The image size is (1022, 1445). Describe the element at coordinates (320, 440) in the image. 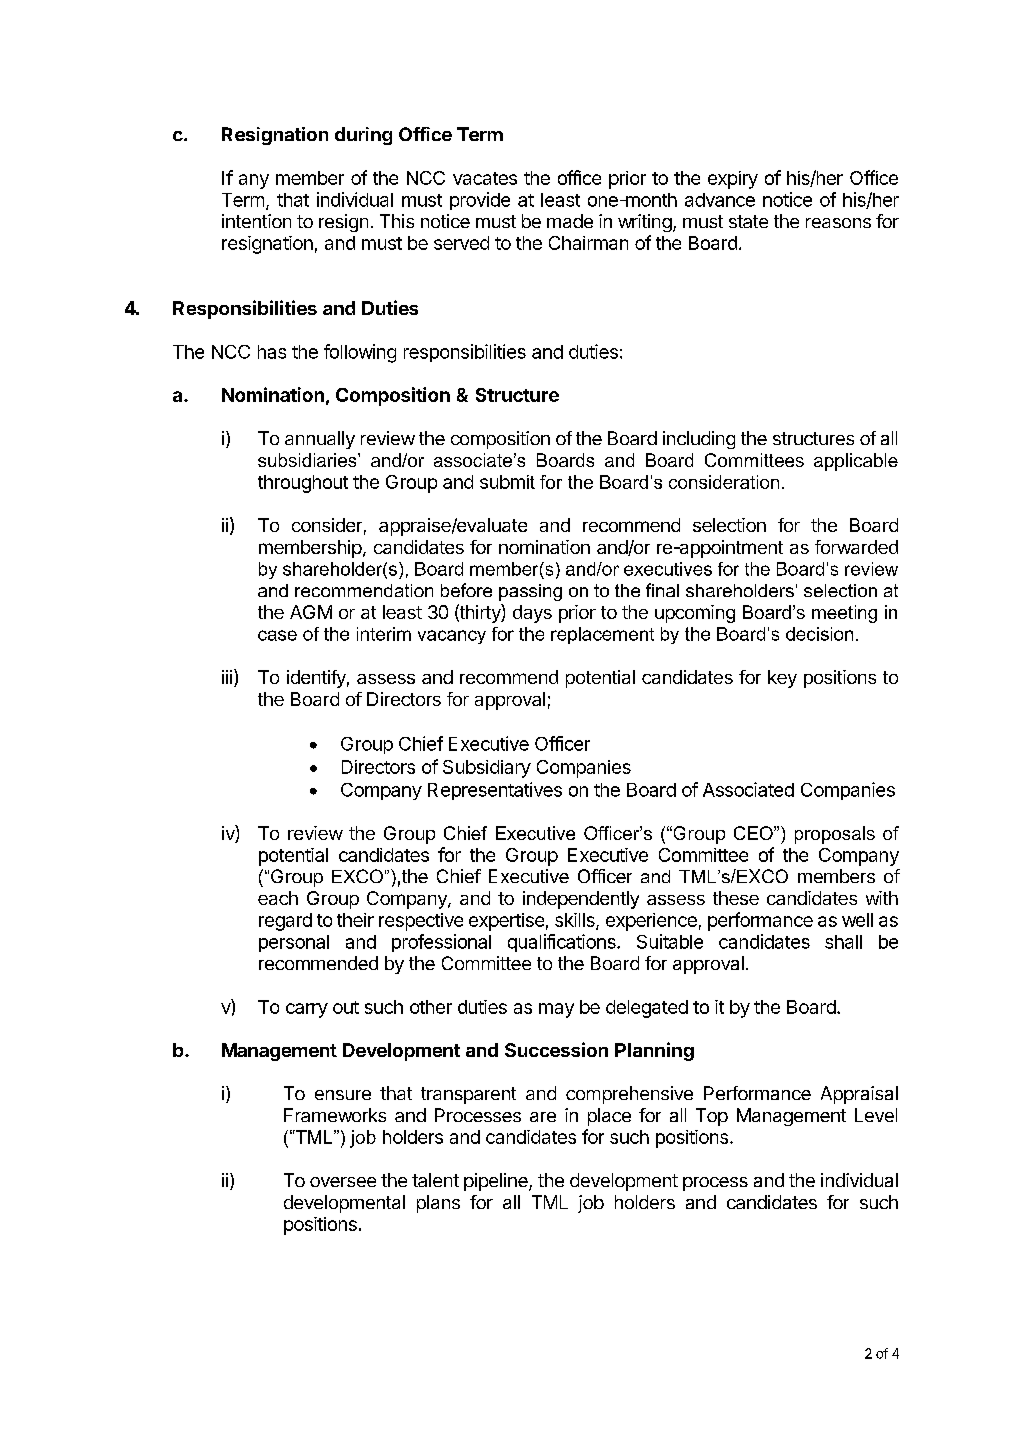

I see `annually` at that location.
